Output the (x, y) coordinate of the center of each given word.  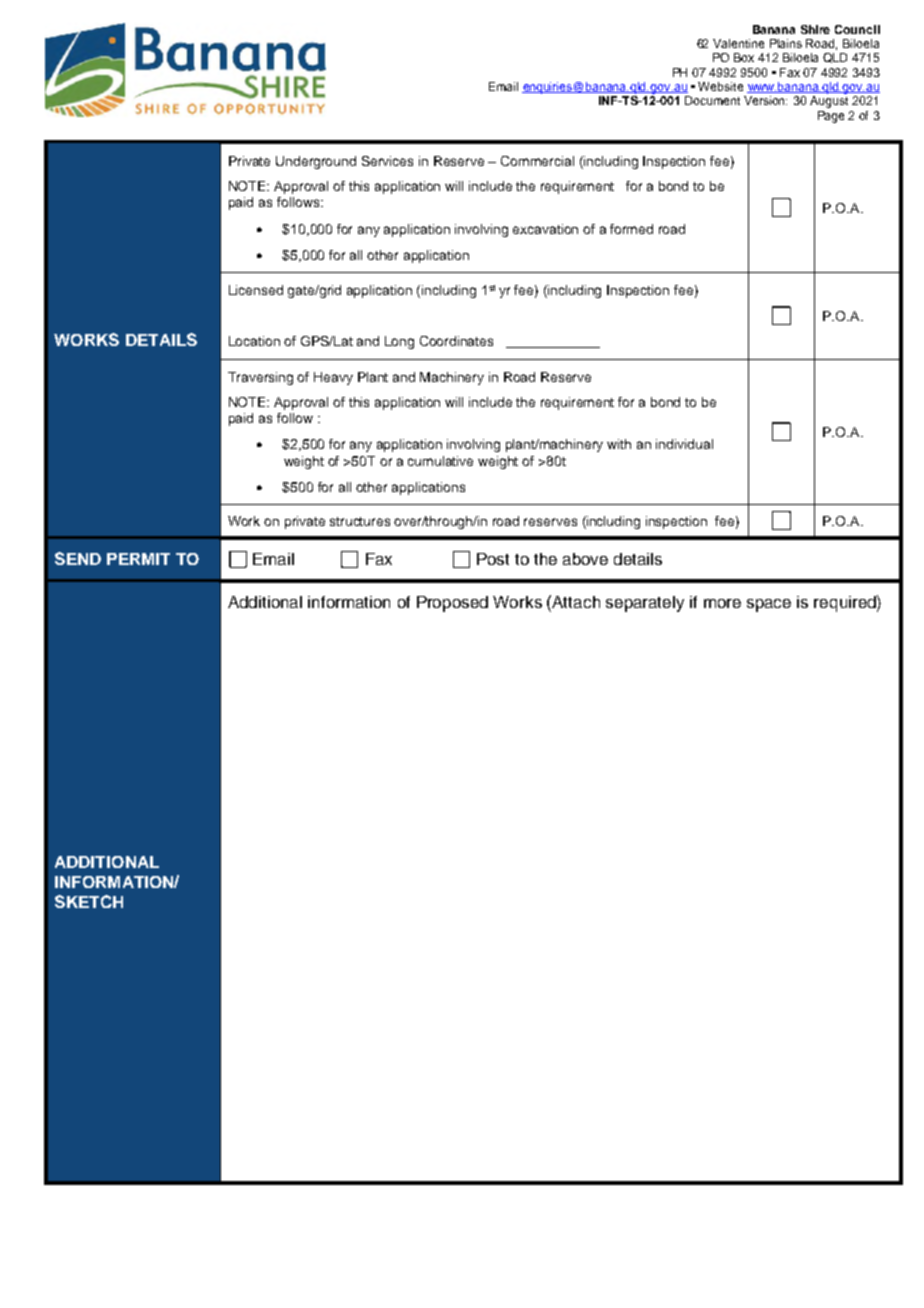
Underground (316, 162)
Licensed (256, 290)
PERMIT (138, 559)
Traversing (260, 378)
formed (631, 229)
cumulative (440, 461)
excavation (545, 229)
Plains (786, 43)
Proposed (452, 604)
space (769, 605)
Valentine (738, 43)
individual (684, 444)
